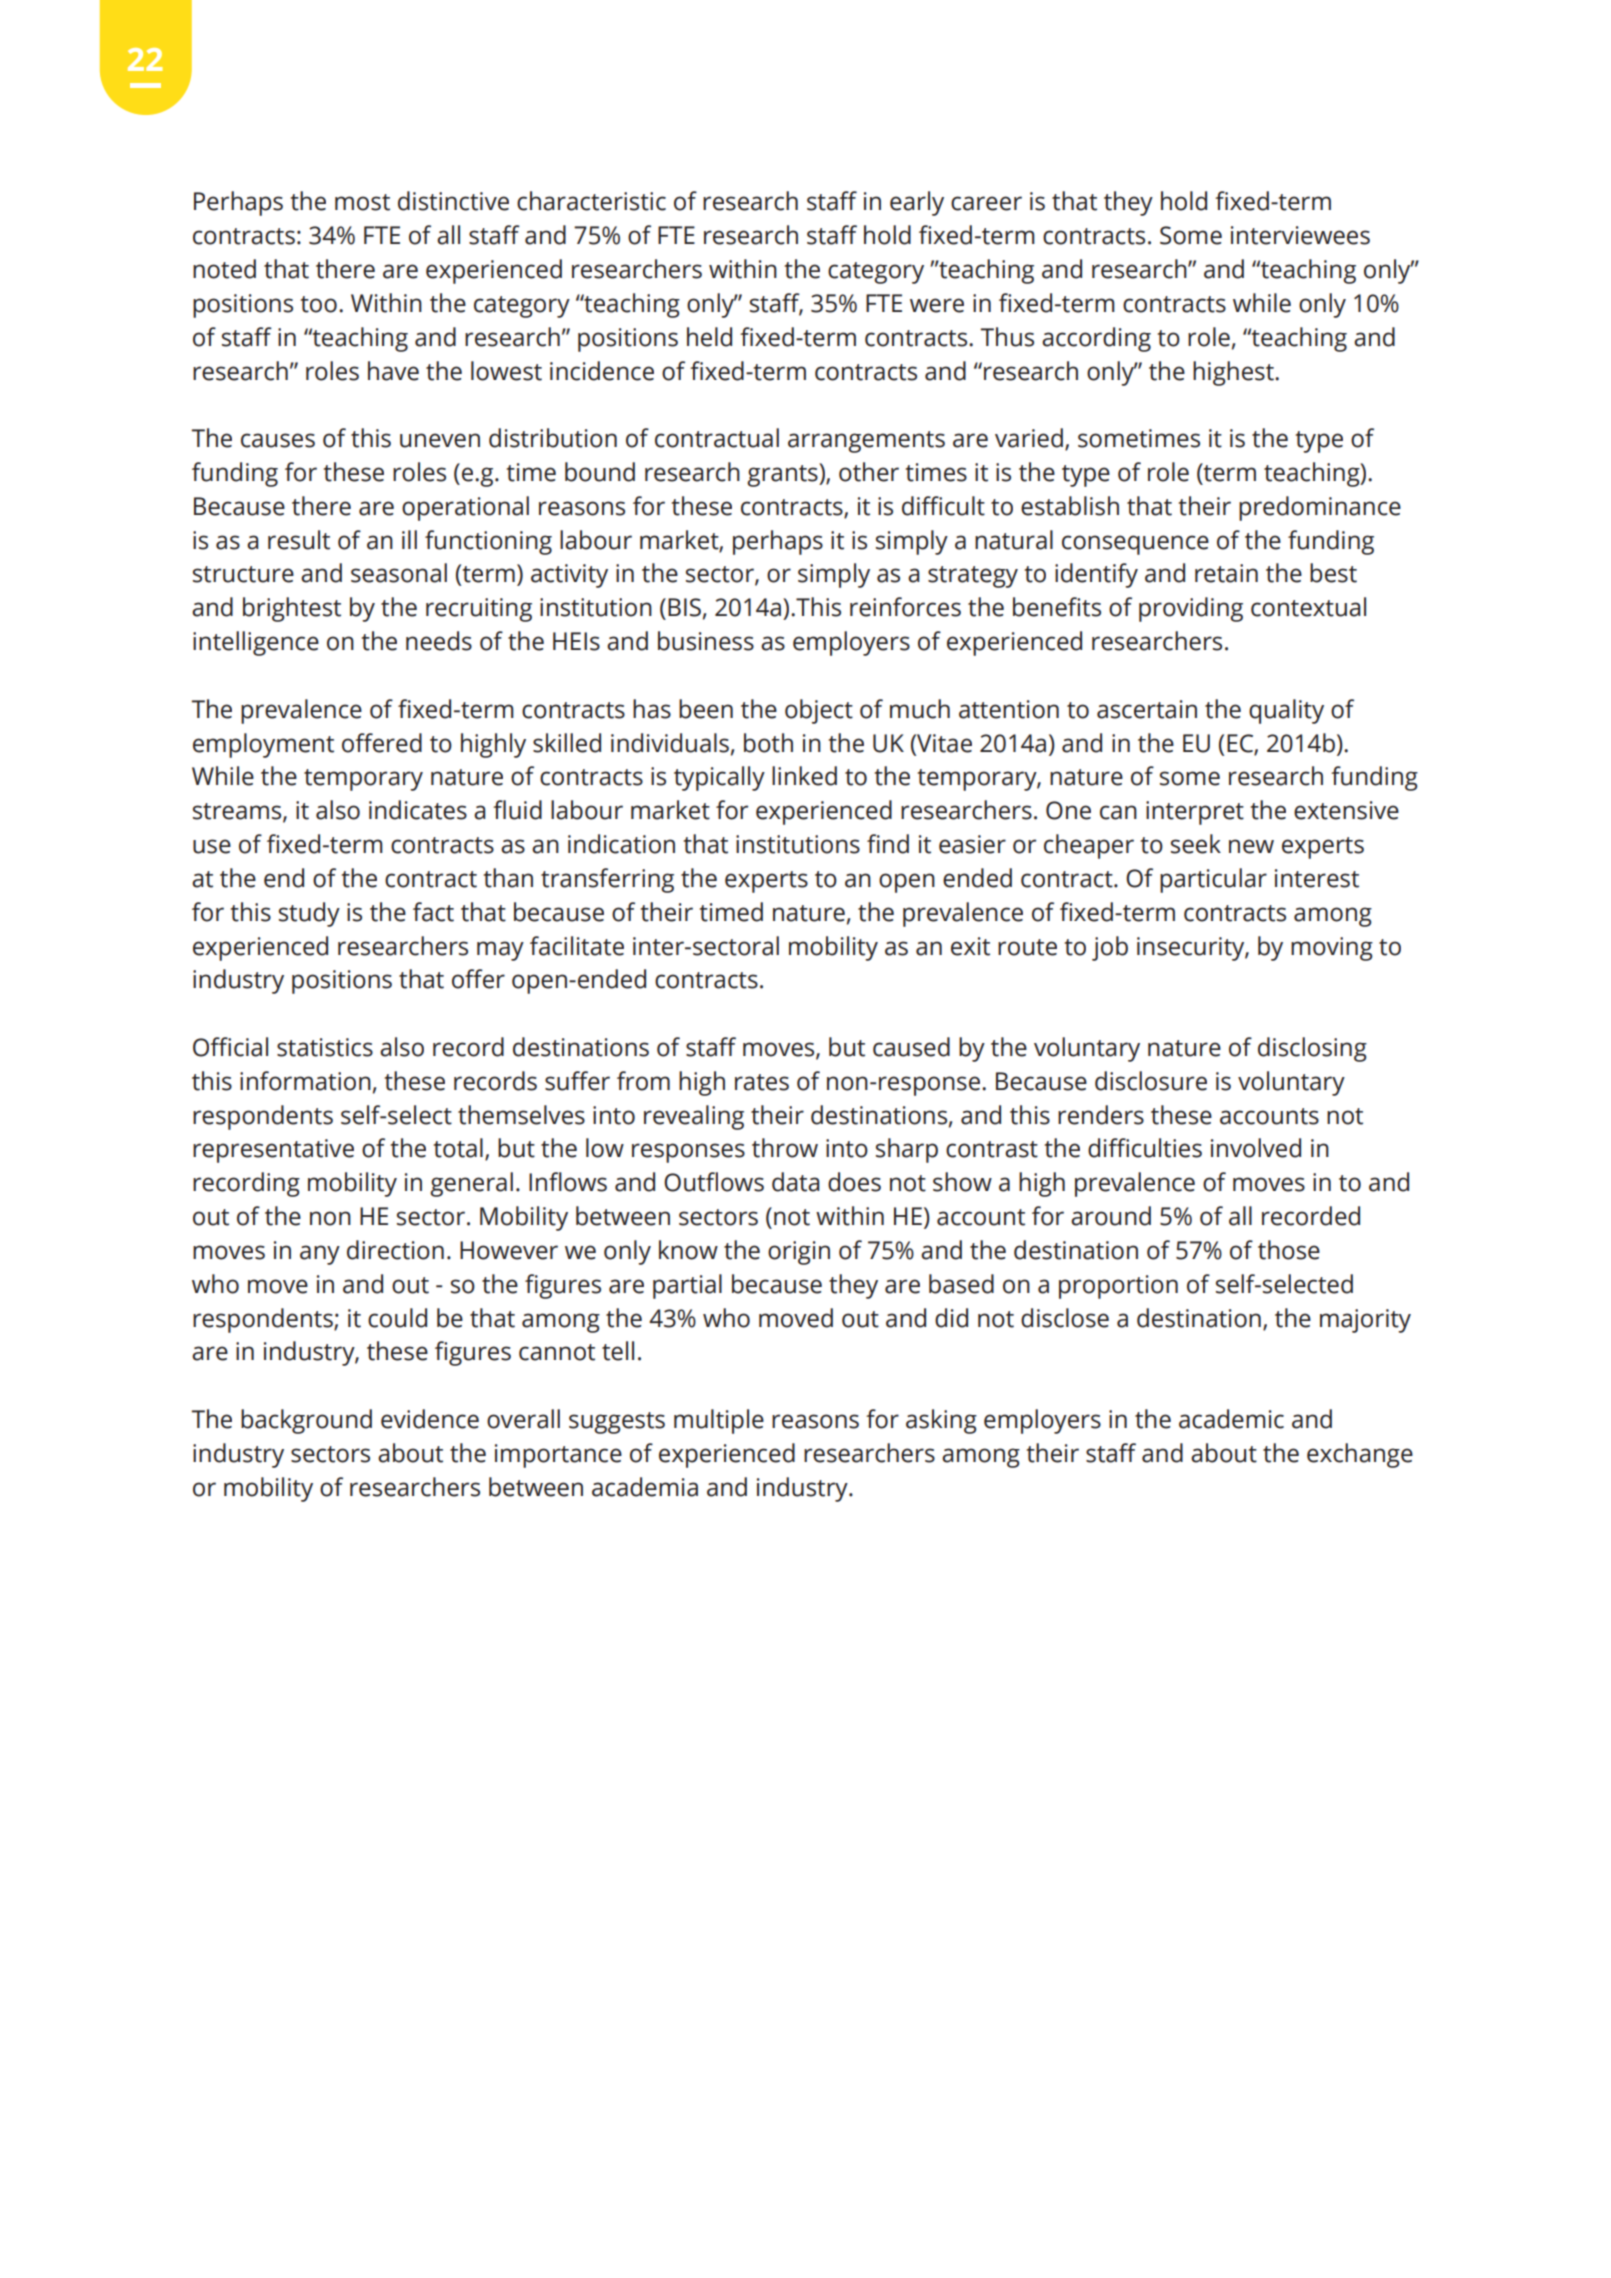 This screenshot has height=2278, width=1611. What do you see at coordinates (917, 203) in the screenshot?
I see `early` at bounding box center [917, 203].
